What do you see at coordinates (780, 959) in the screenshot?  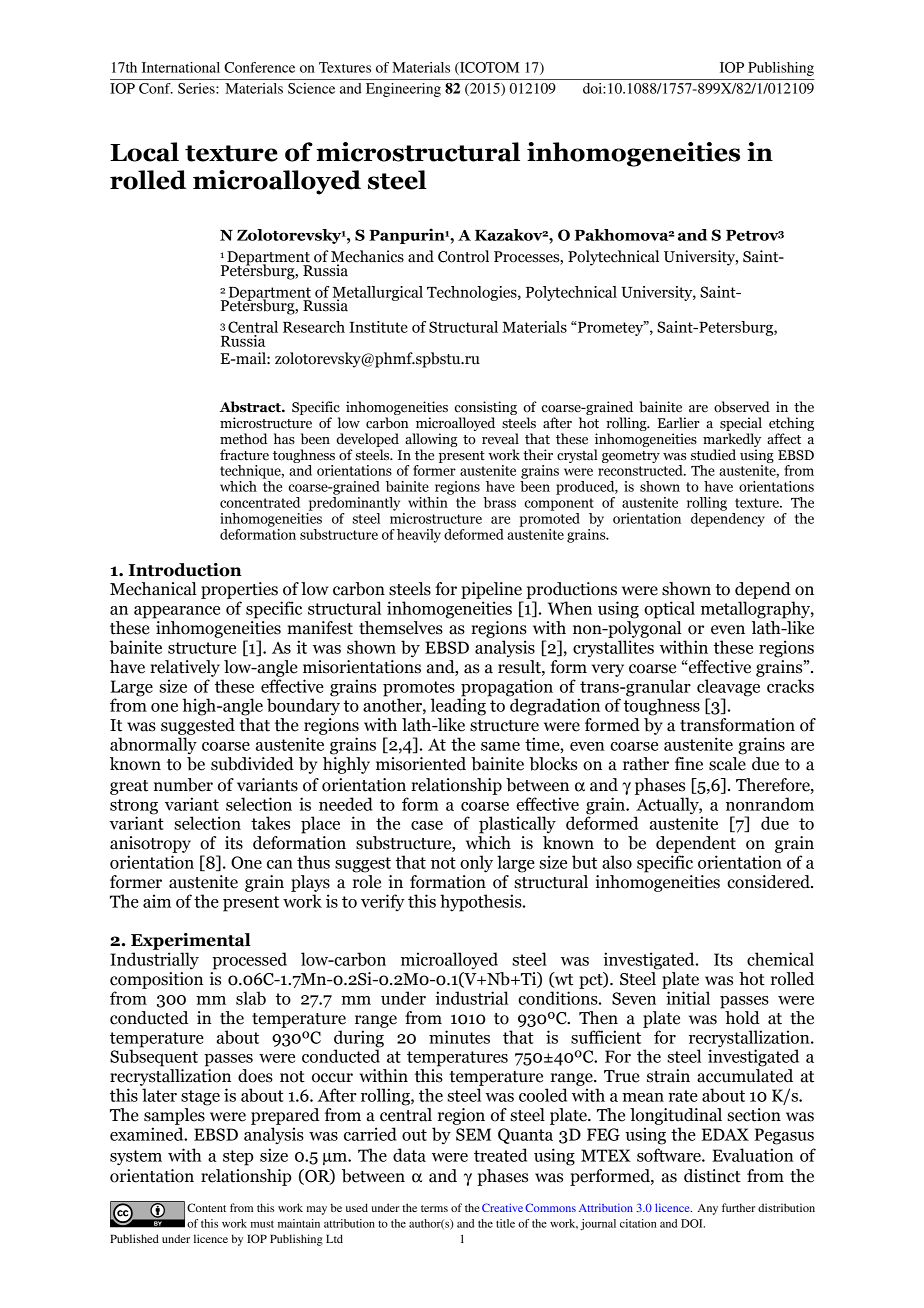 I see `chemical` at bounding box center [780, 959].
